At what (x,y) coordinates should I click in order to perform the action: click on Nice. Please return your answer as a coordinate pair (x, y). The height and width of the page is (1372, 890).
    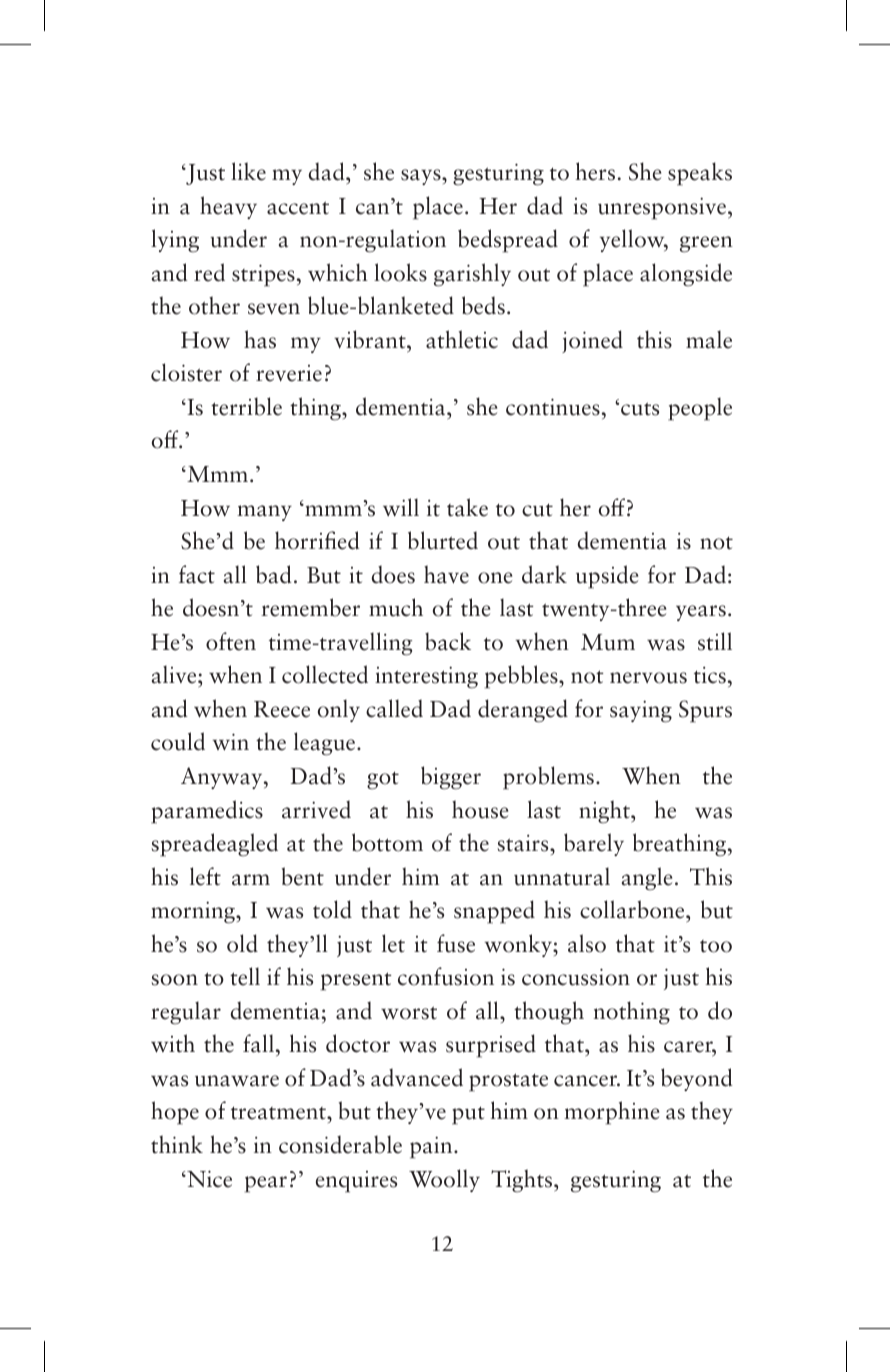
    Looking at the image, I should click on (208, 1179).
